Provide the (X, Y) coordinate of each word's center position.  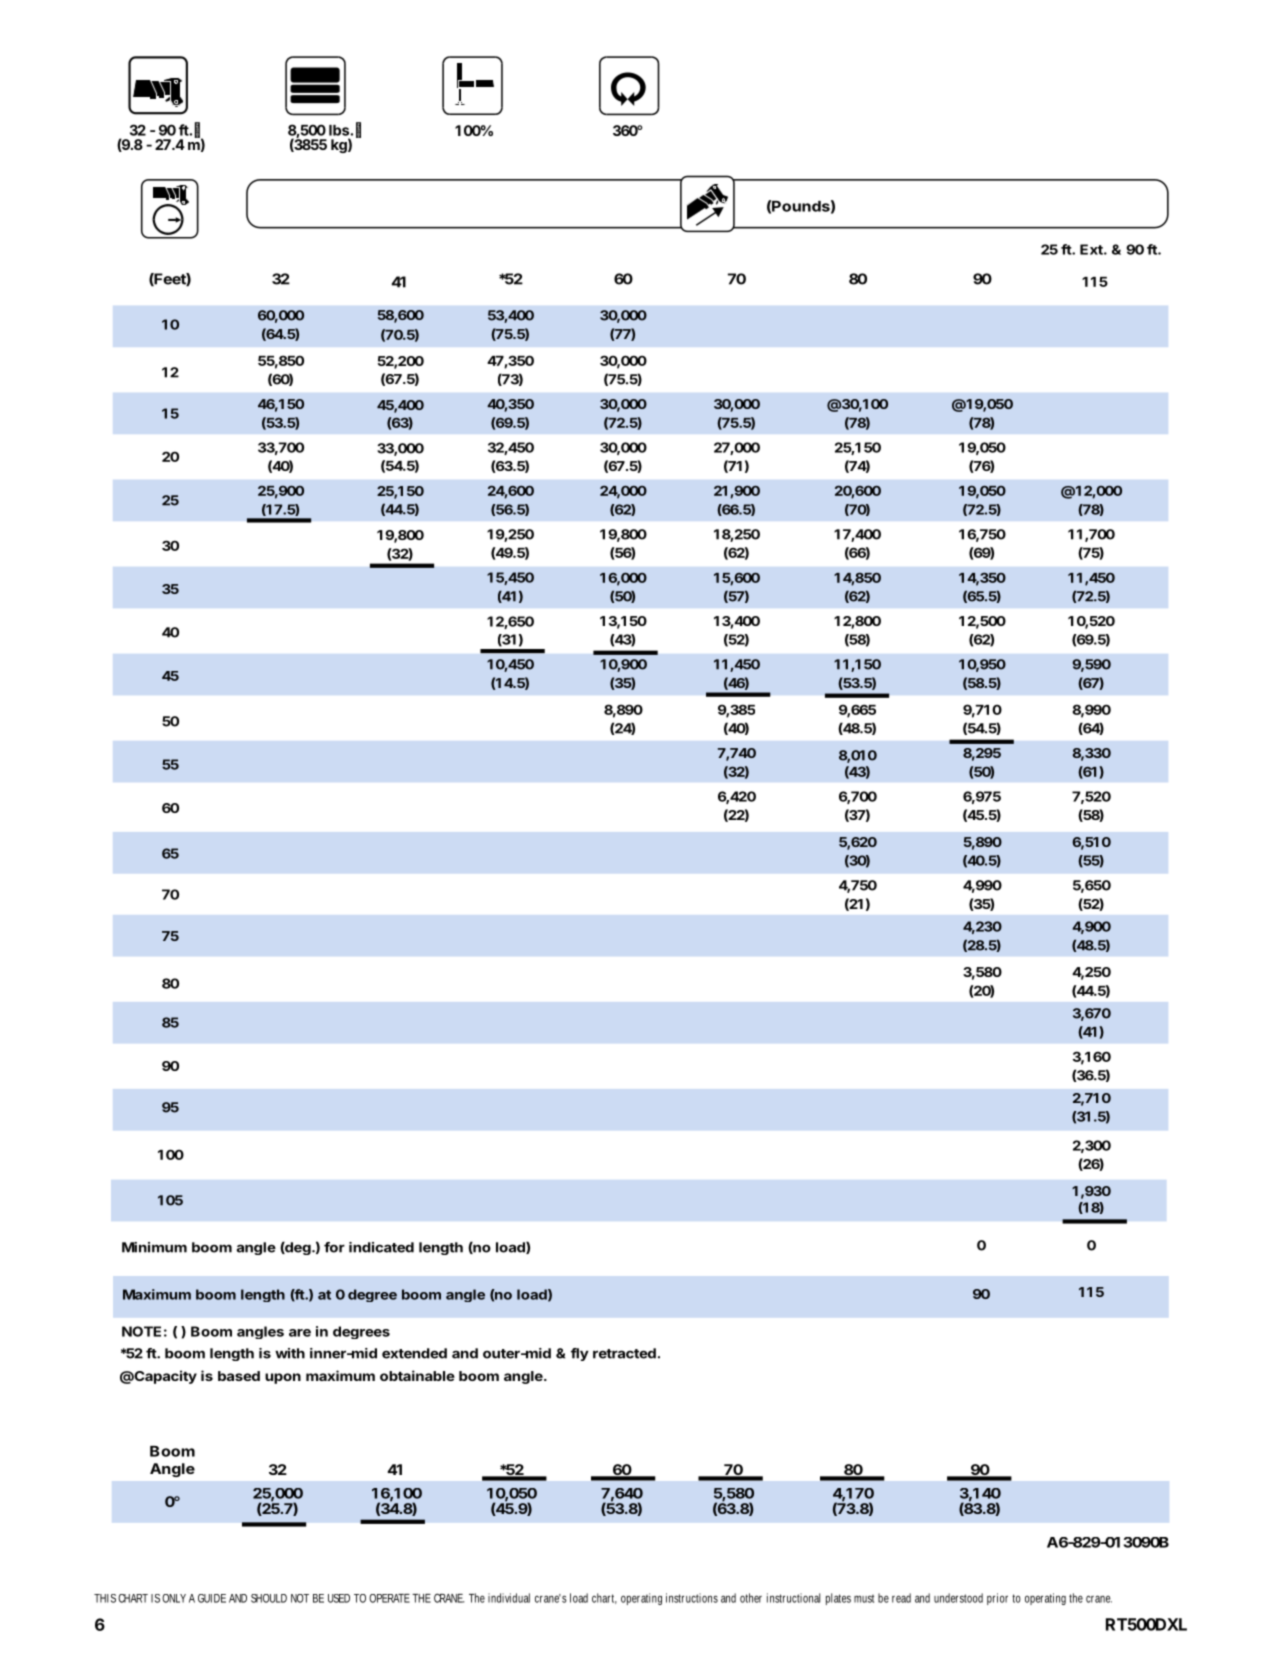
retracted (624, 1353)
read (901, 1598)
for (334, 1247)
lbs (340, 130)
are (300, 1333)
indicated (381, 1247)
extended (414, 1353)
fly (580, 1354)
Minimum (154, 1247)
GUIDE (212, 1598)
